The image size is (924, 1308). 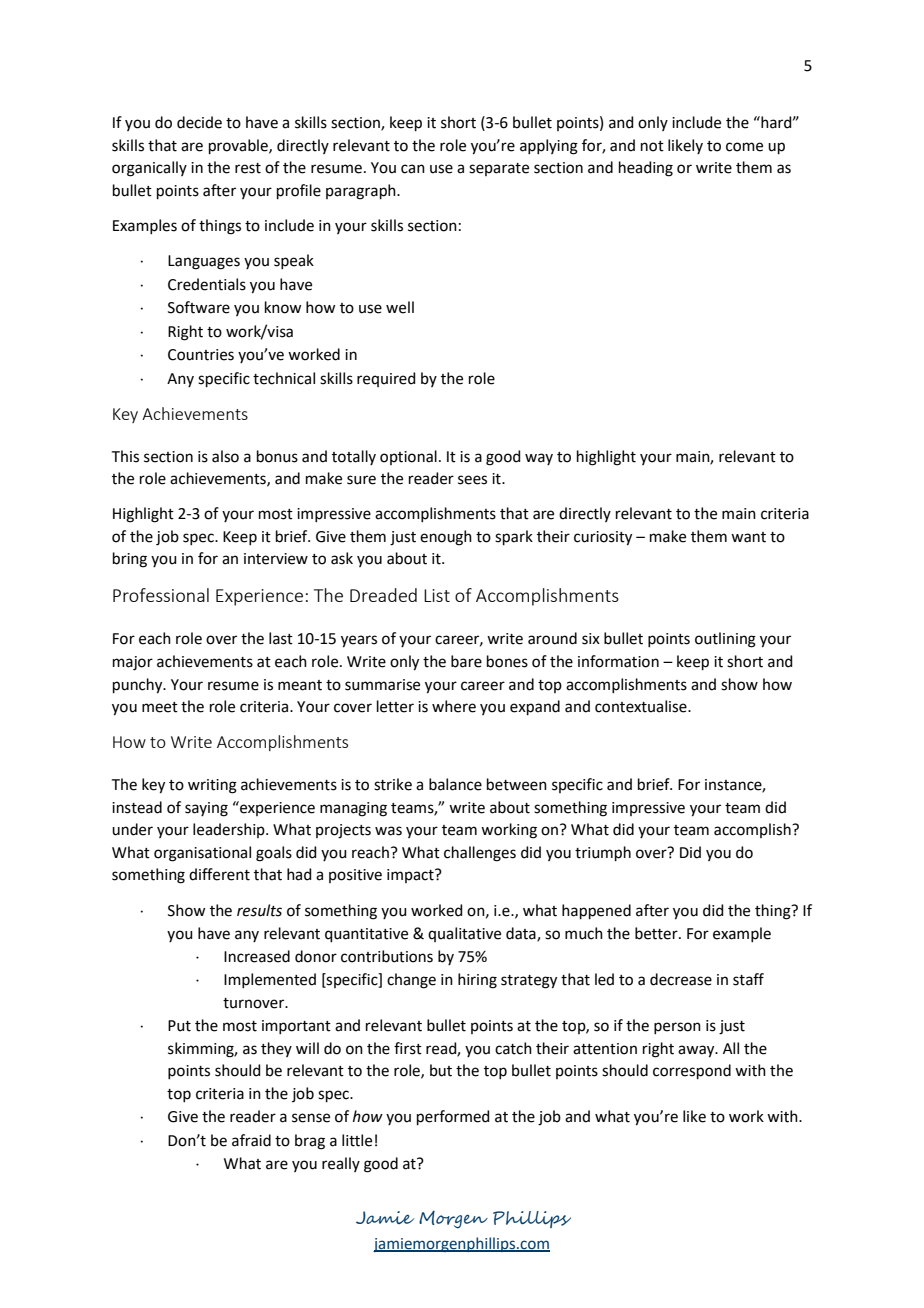 I want to click on Professional, so click(x=161, y=595).
